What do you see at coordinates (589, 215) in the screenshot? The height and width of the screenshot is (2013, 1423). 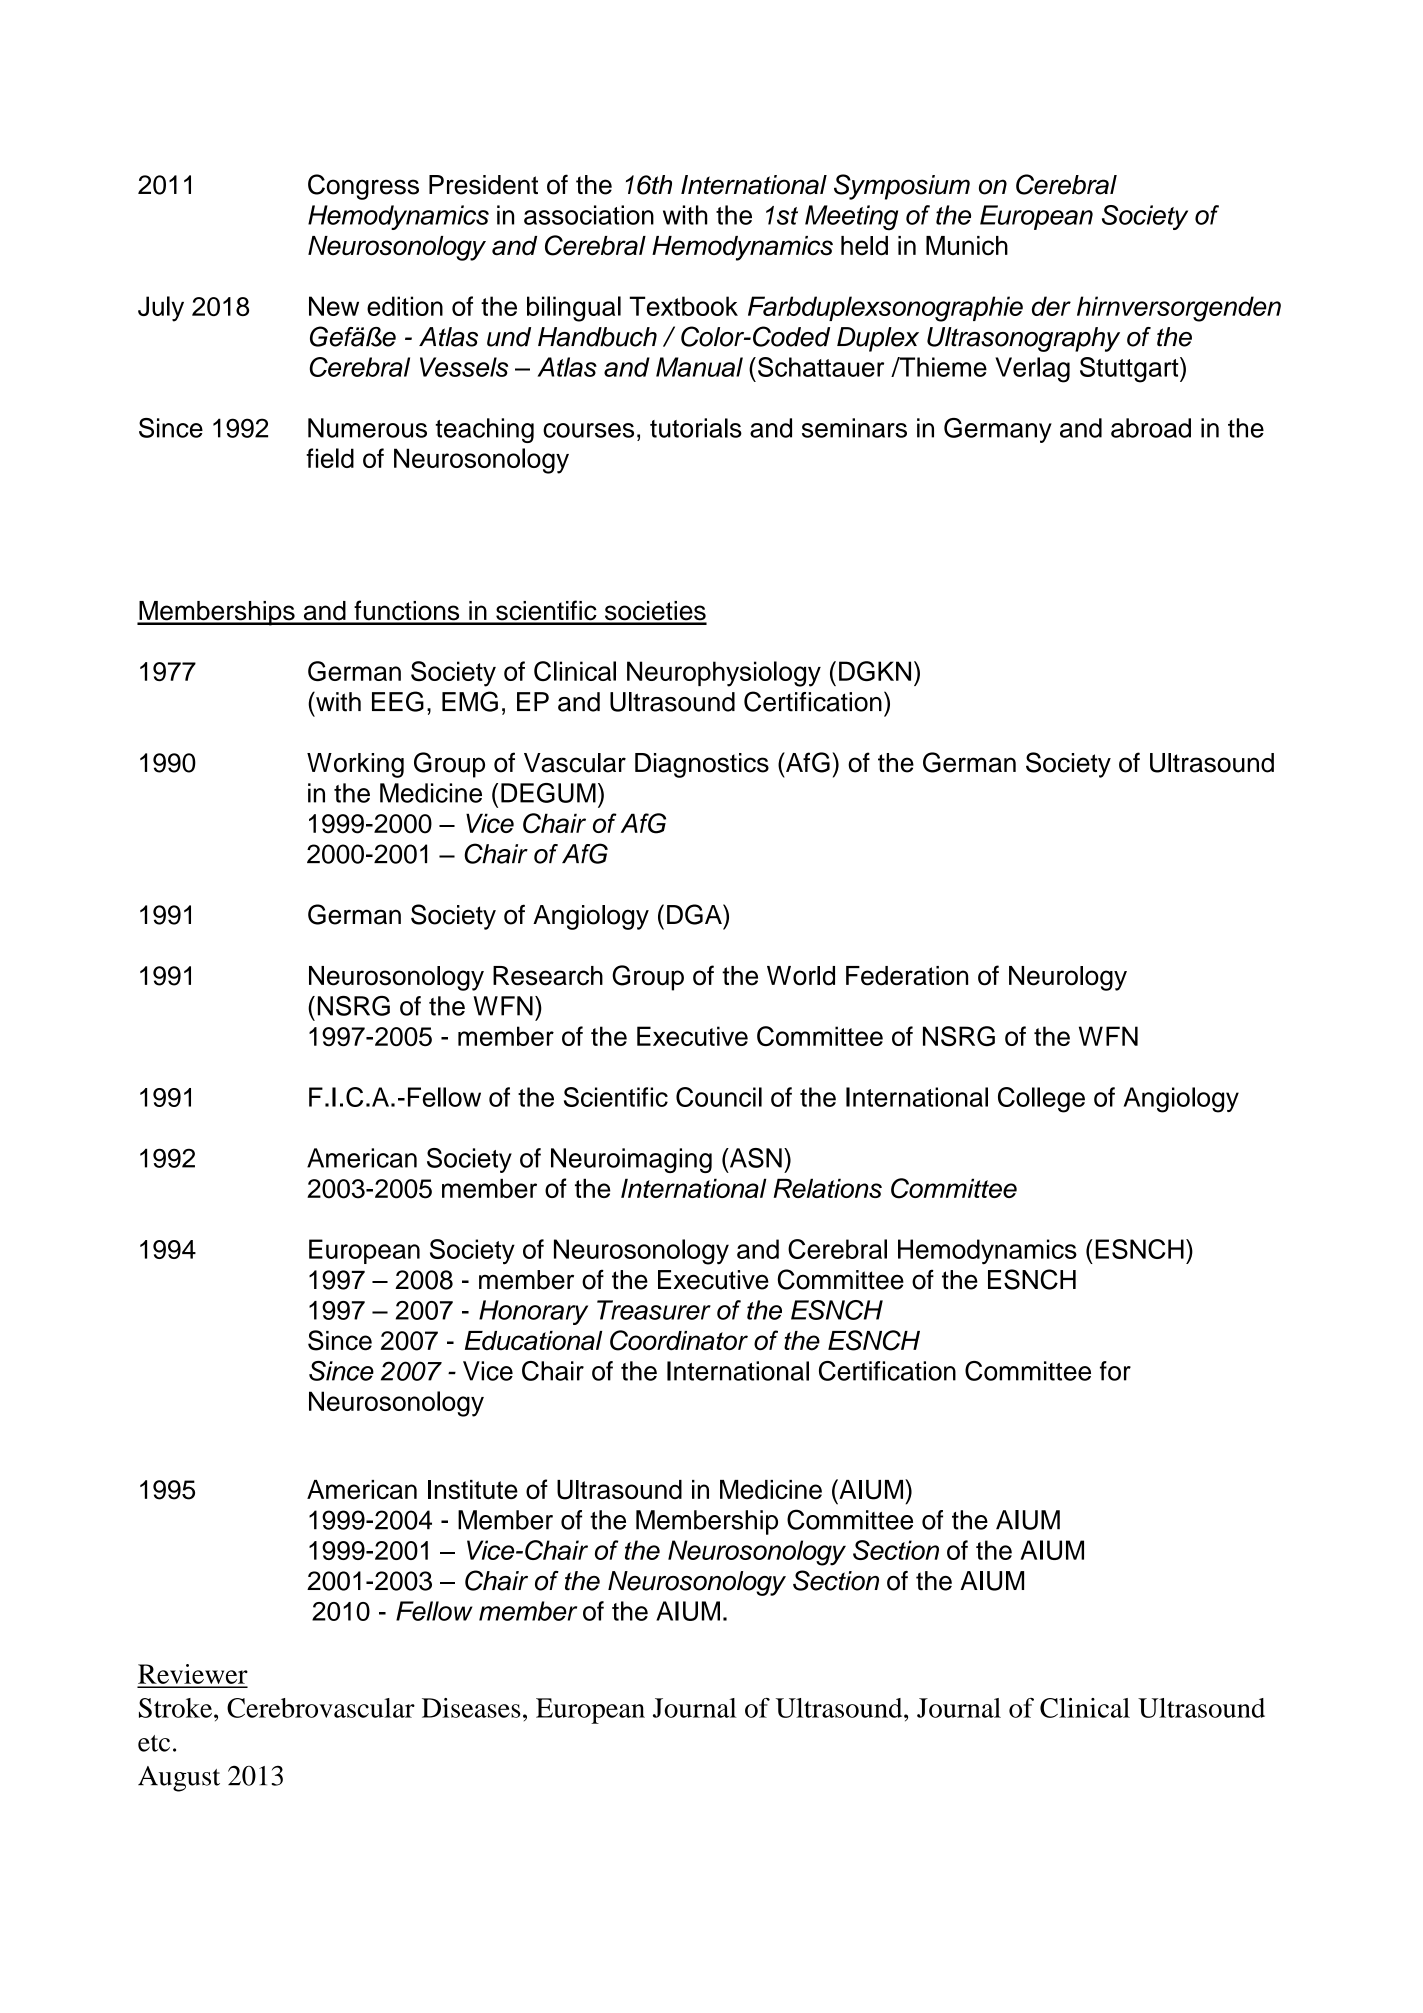 I see `association` at bounding box center [589, 215].
